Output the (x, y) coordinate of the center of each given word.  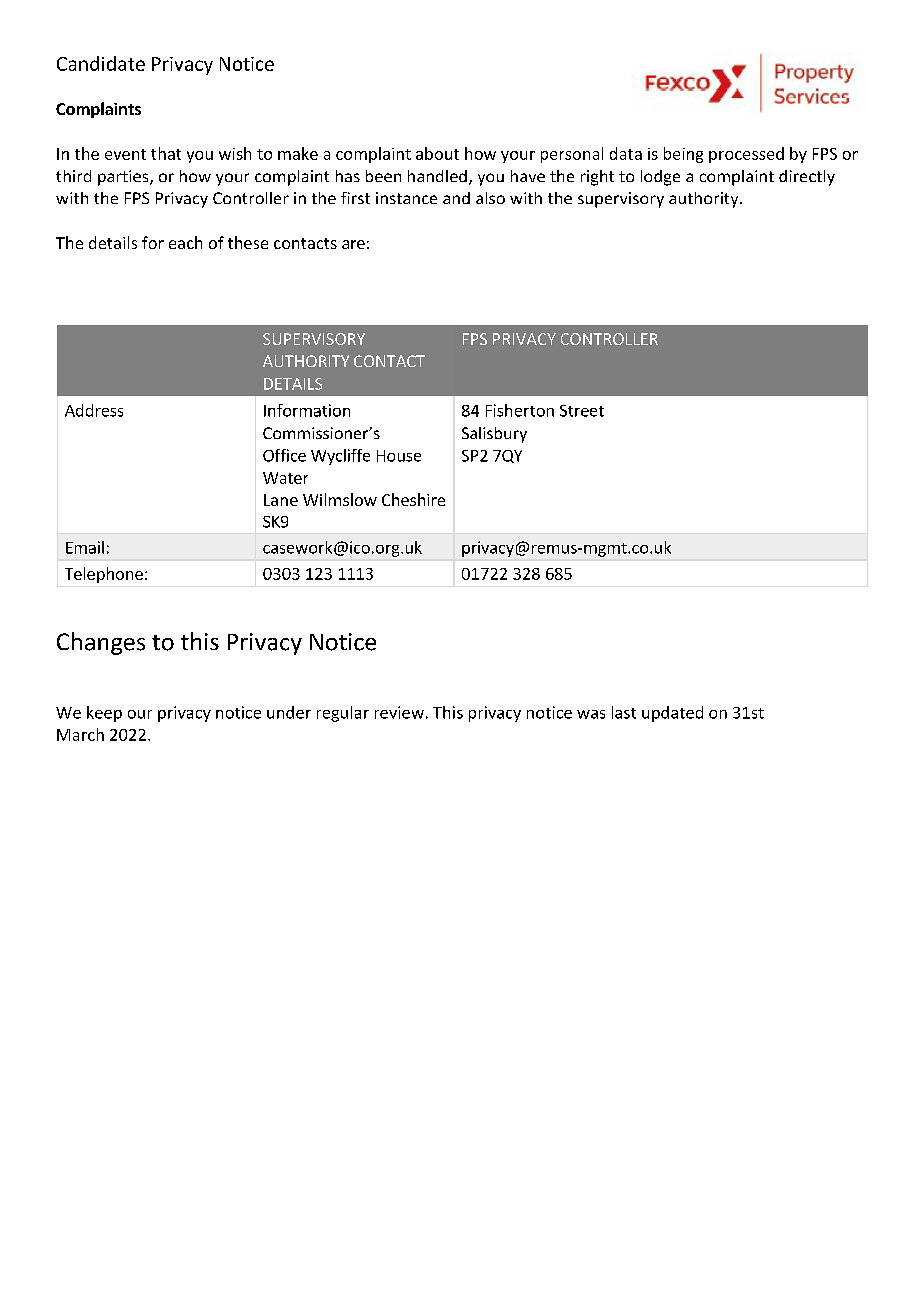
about (437, 153)
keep (104, 714)
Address (94, 410)
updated (672, 714)
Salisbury (494, 435)
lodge (660, 178)
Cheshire (413, 499)
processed (746, 155)
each (185, 242)
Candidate (101, 63)
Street (582, 411)
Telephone (104, 575)
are (353, 244)
